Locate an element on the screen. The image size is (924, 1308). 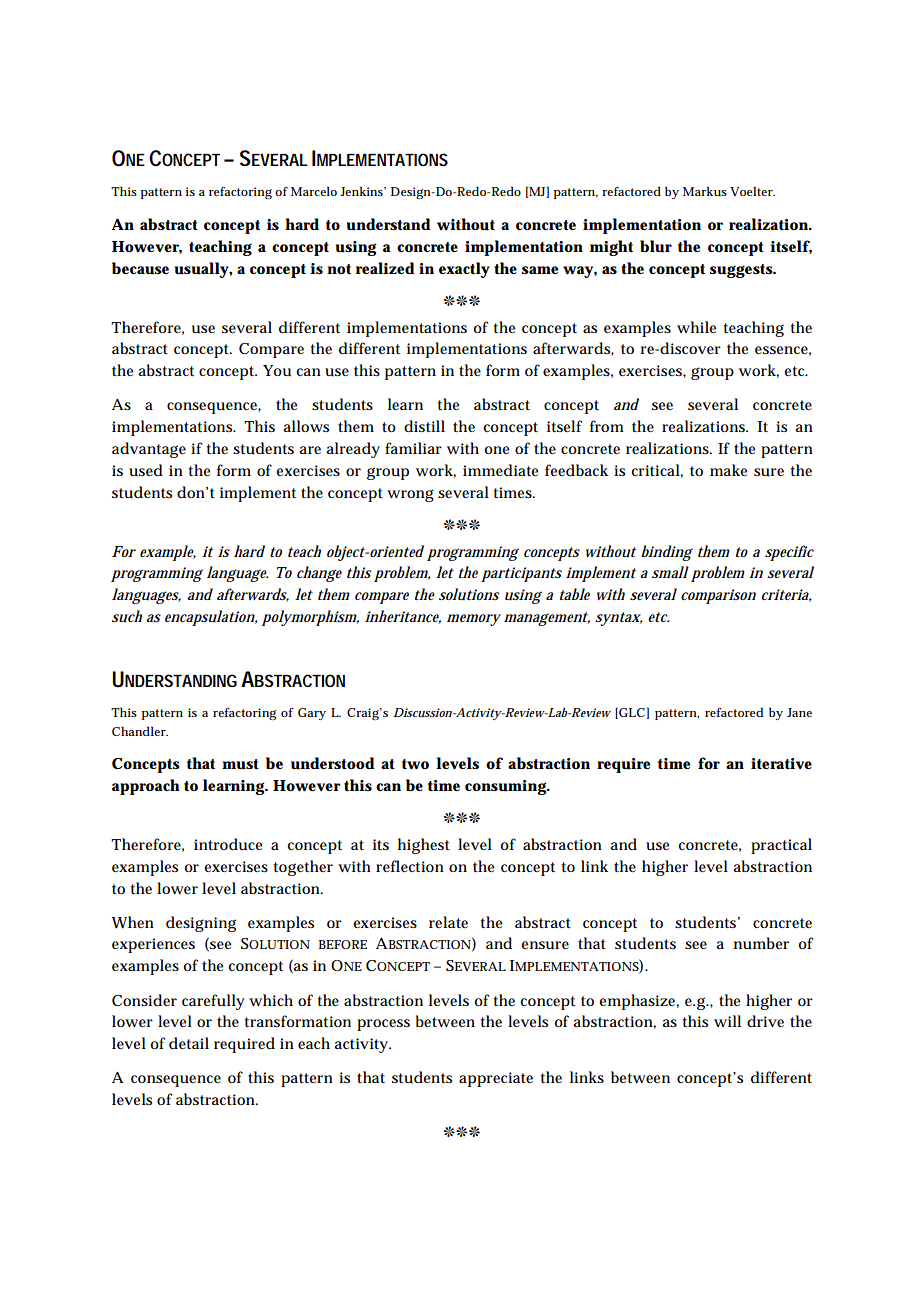
detail is located at coordinates (189, 1043).
